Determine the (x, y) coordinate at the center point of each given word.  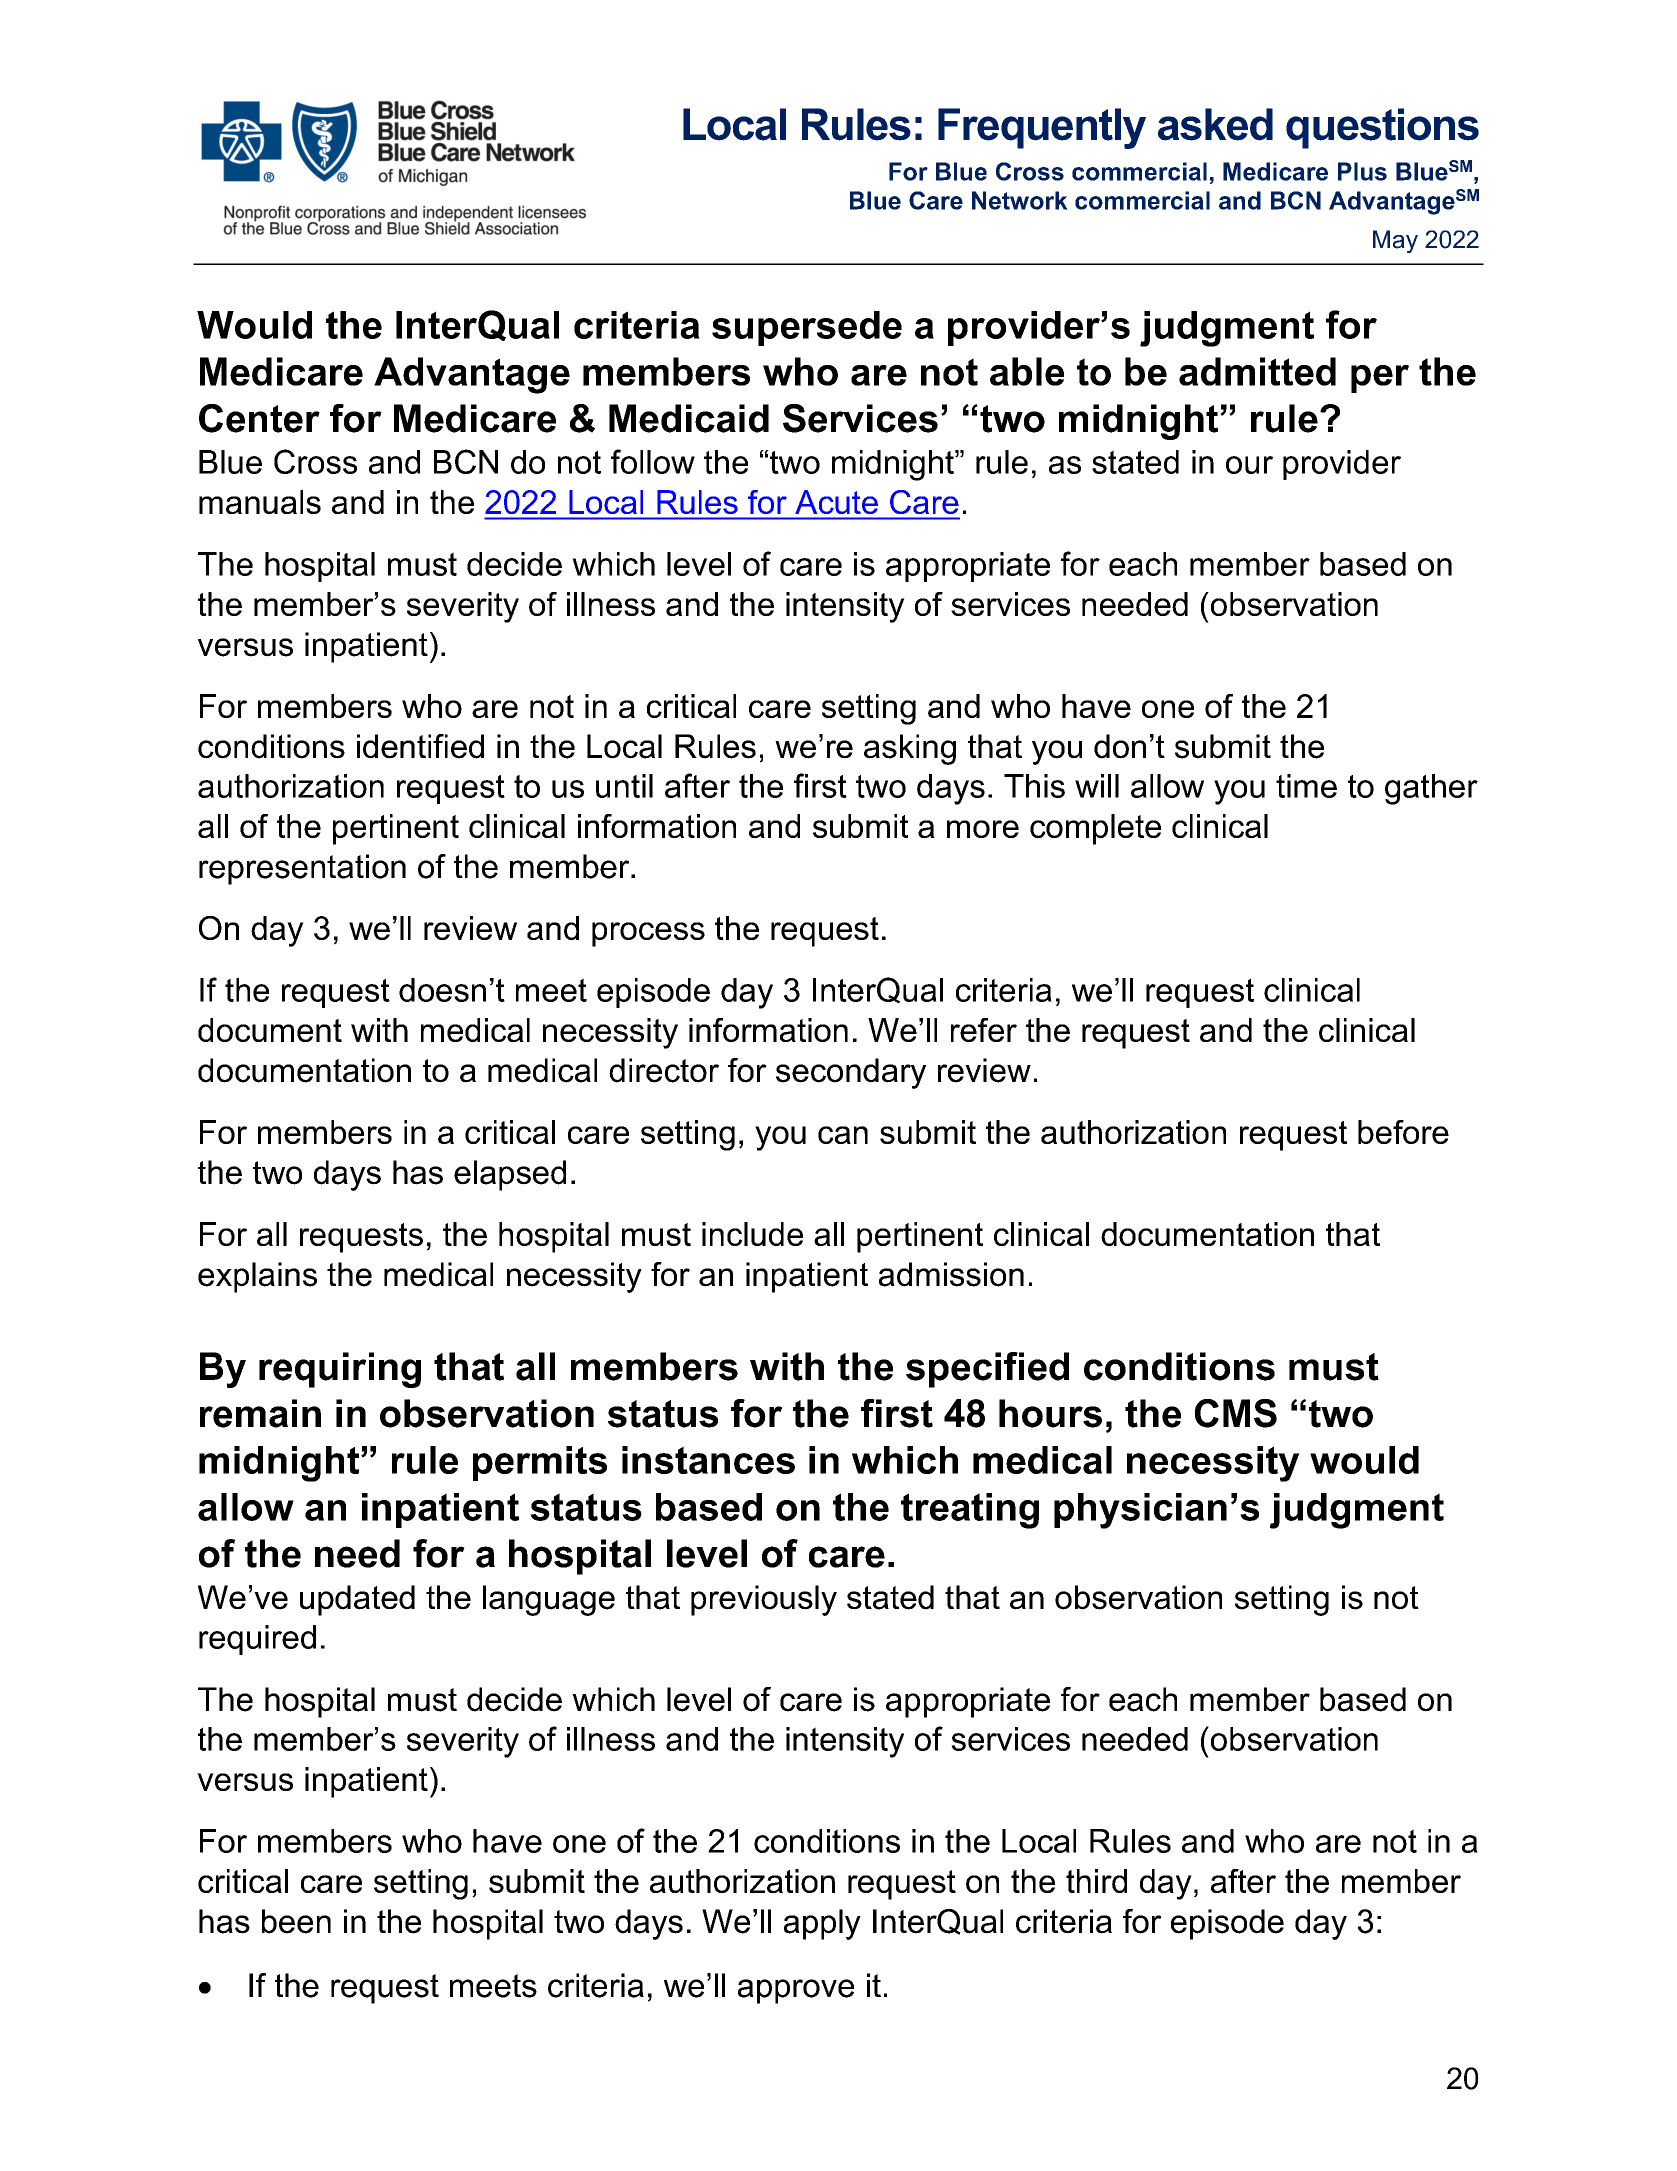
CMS (1236, 1413)
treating (970, 1511)
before (1403, 1132)
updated (357, 1600)
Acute (837, 502)
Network (1020, 200)
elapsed (510, 1175)
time (1306, 786)
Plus (1362, 171)
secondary (851, 1073)
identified (420, 746)
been (296, 1921)
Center (259, 418)
